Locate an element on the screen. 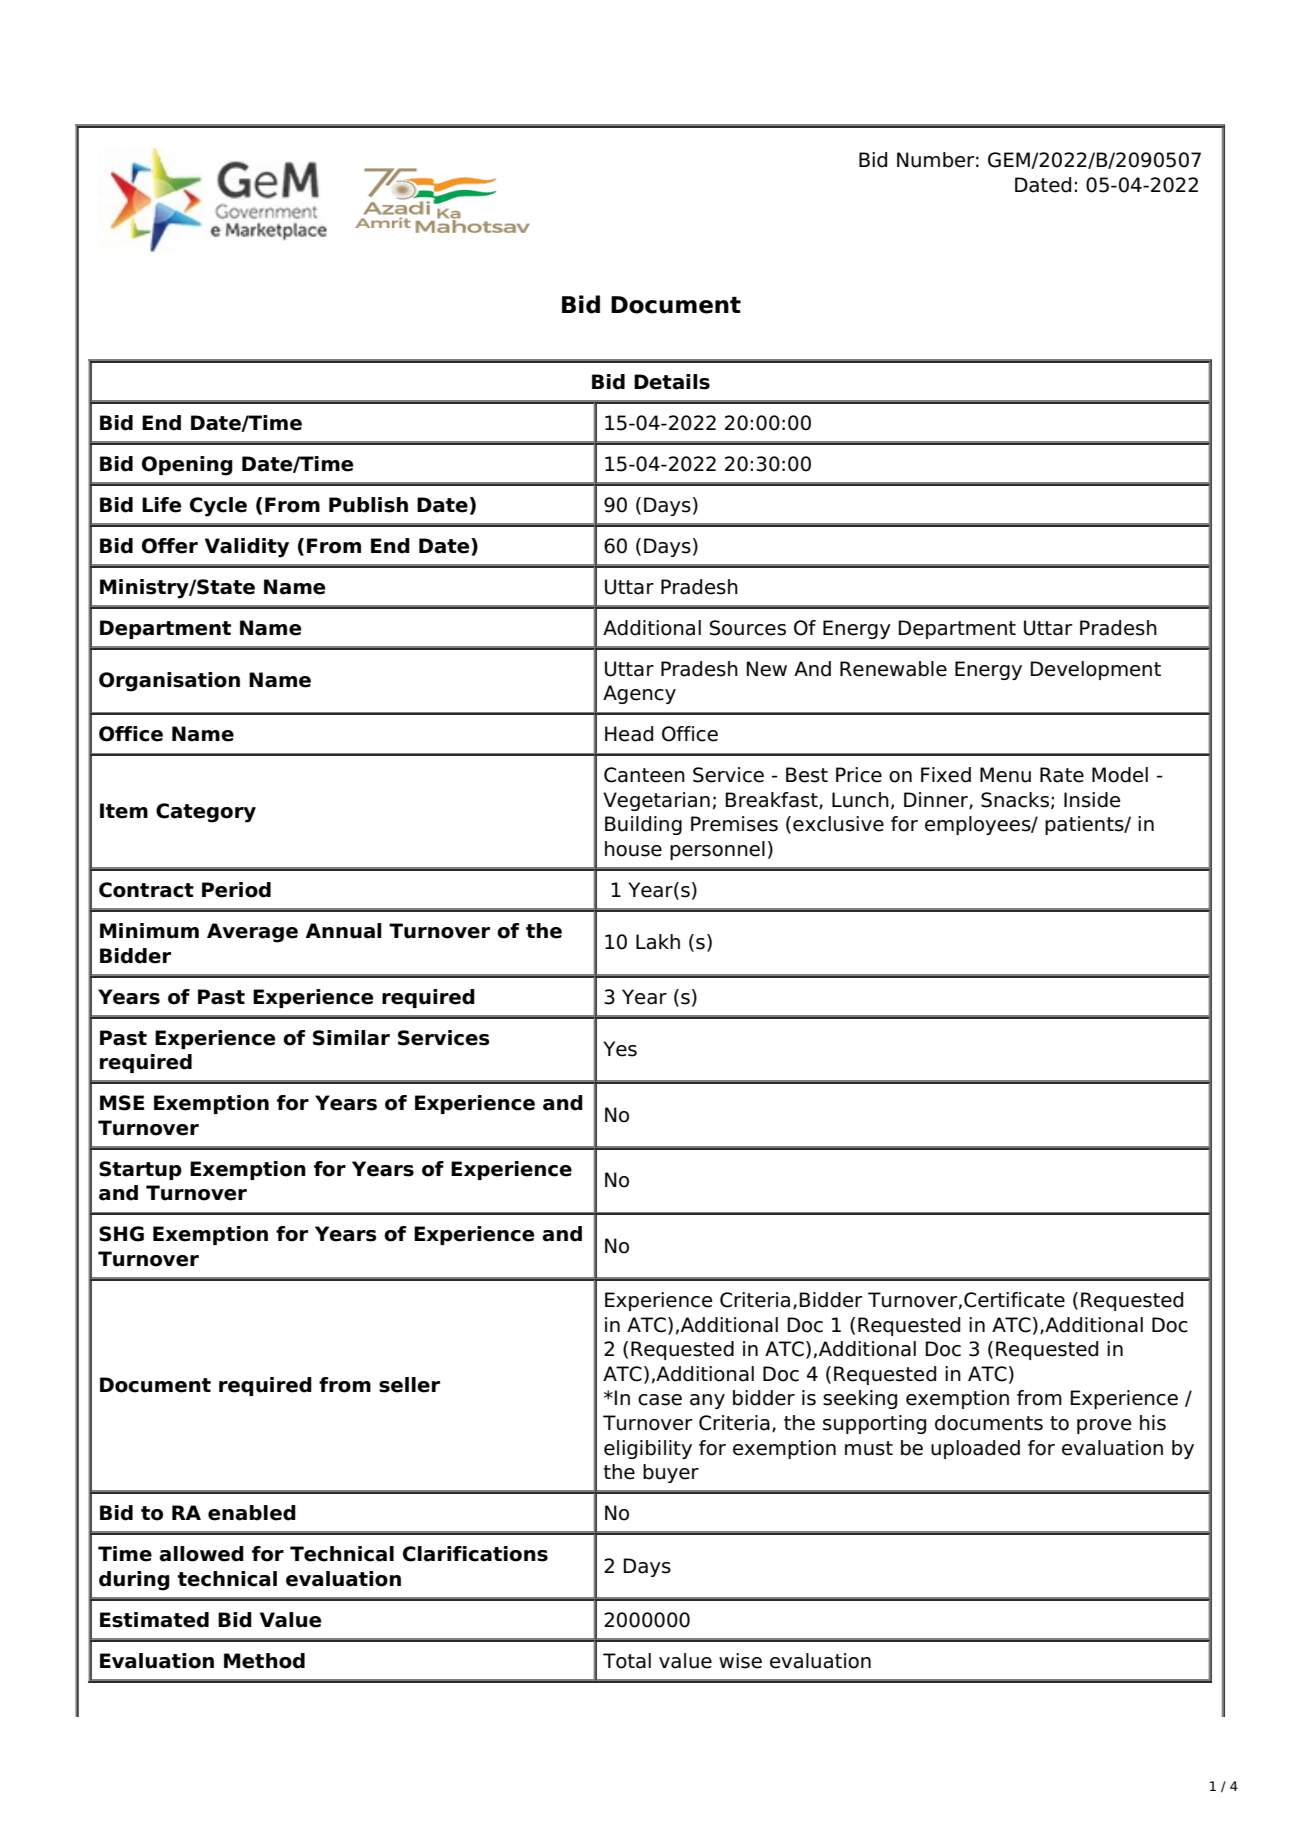 The image size is (1301, 1841). Details is located at coordinates (672, 382).
